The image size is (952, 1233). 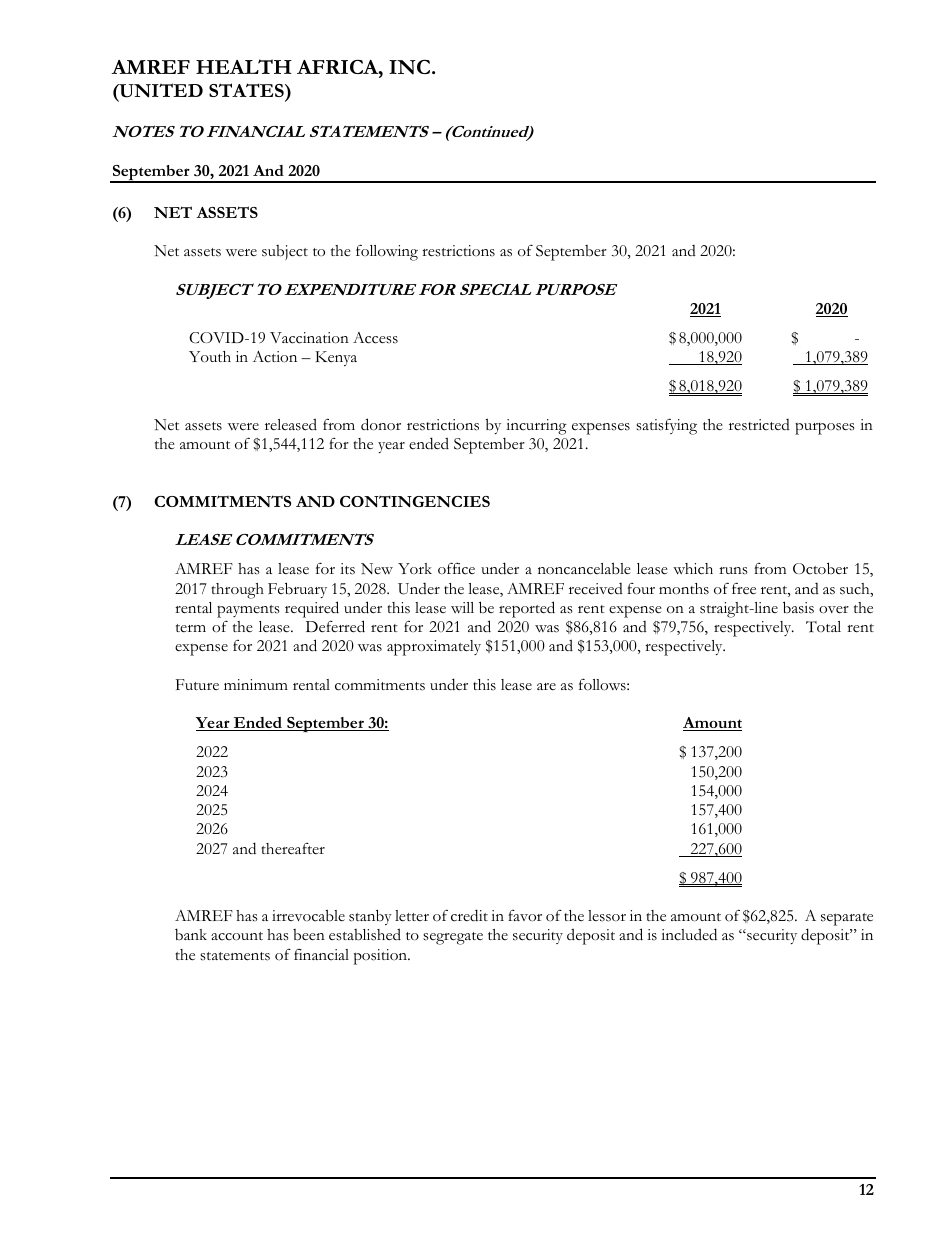 I want to click on following, so click(x=387, y=252).
